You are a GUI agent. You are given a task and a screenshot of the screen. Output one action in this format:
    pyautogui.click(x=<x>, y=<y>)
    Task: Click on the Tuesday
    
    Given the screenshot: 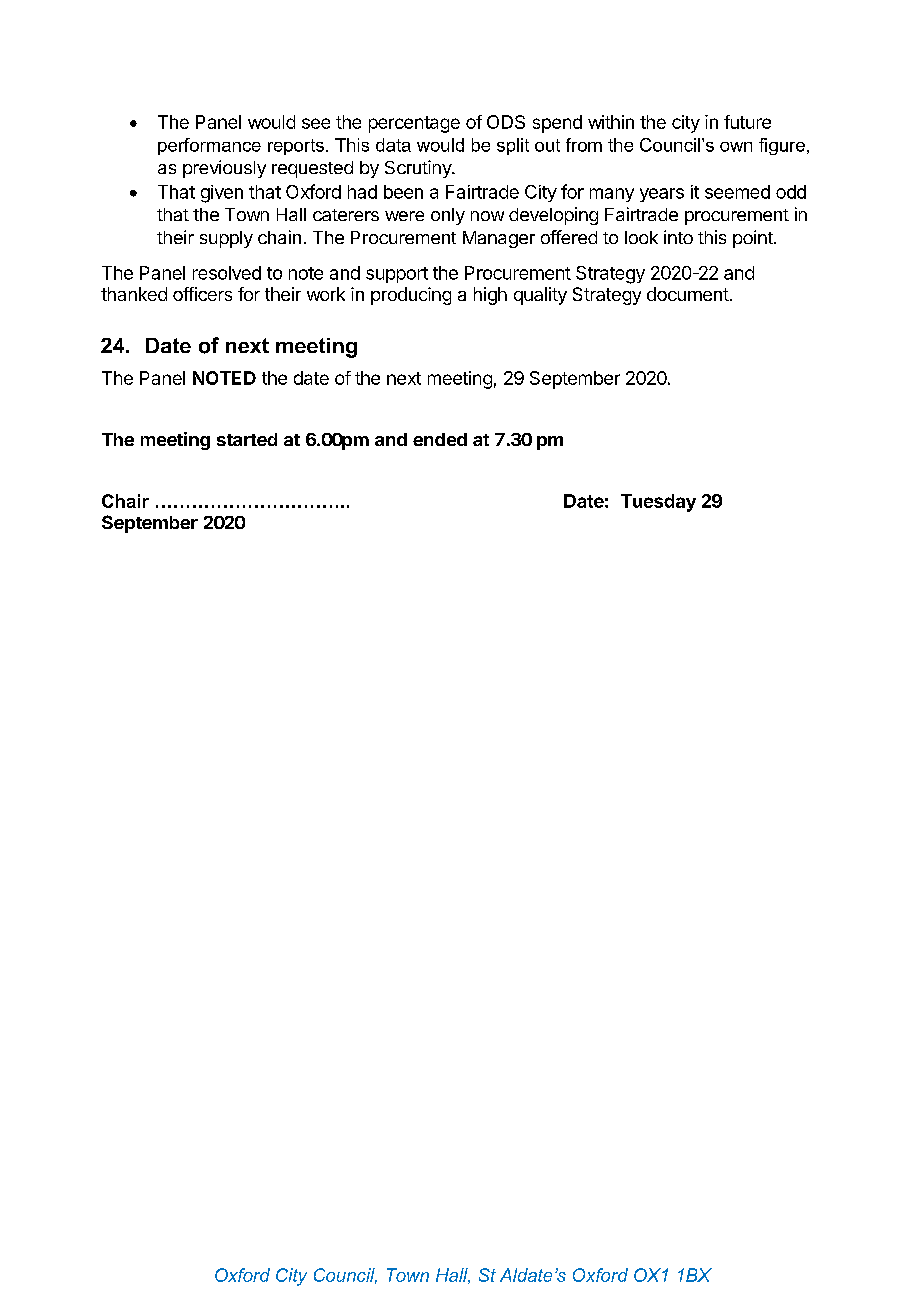 What is the action you would take?
    pyautogui.click(x=658, y=503)
